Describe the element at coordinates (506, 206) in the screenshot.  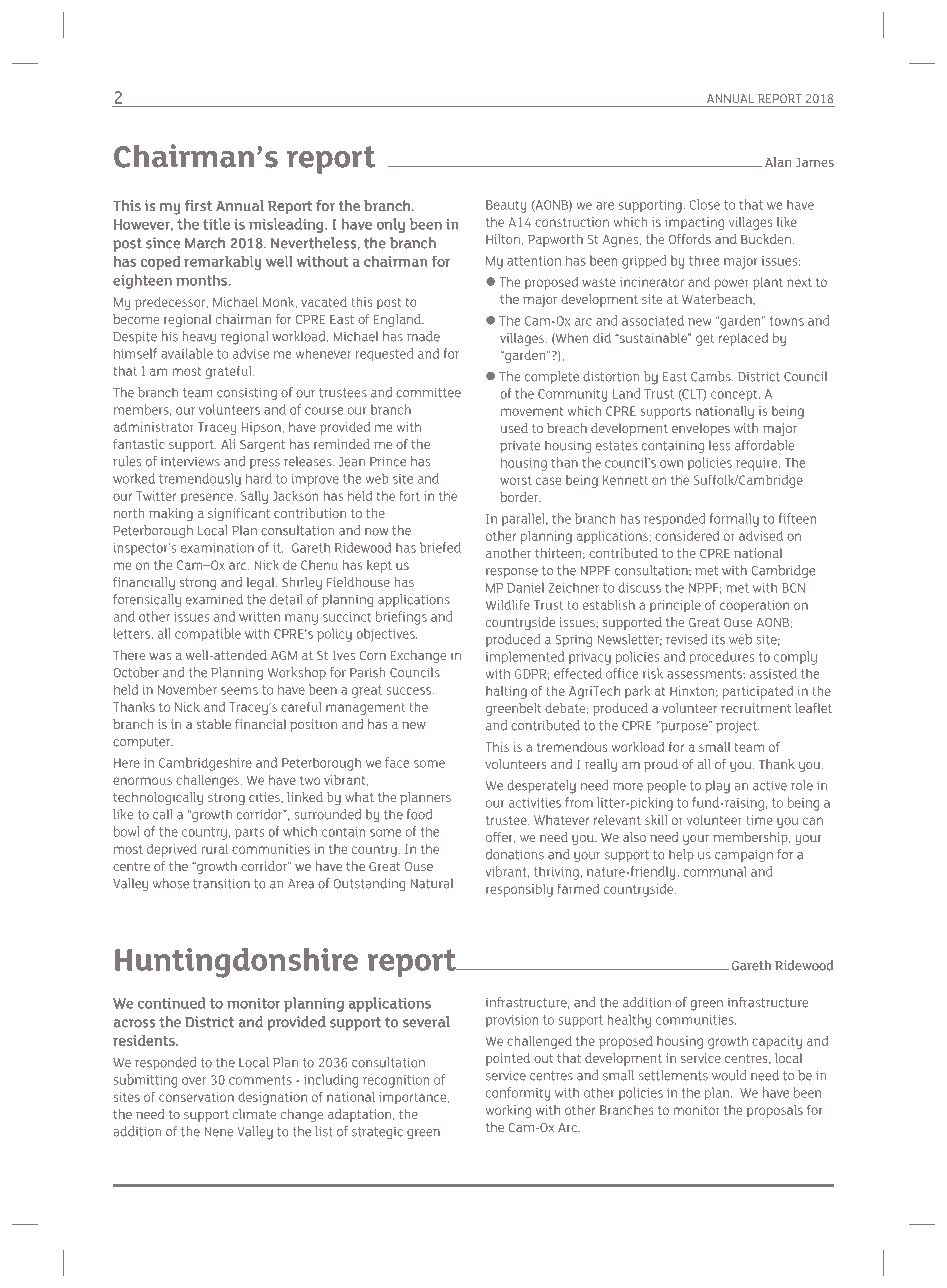
I see `Beauty` at that location.
